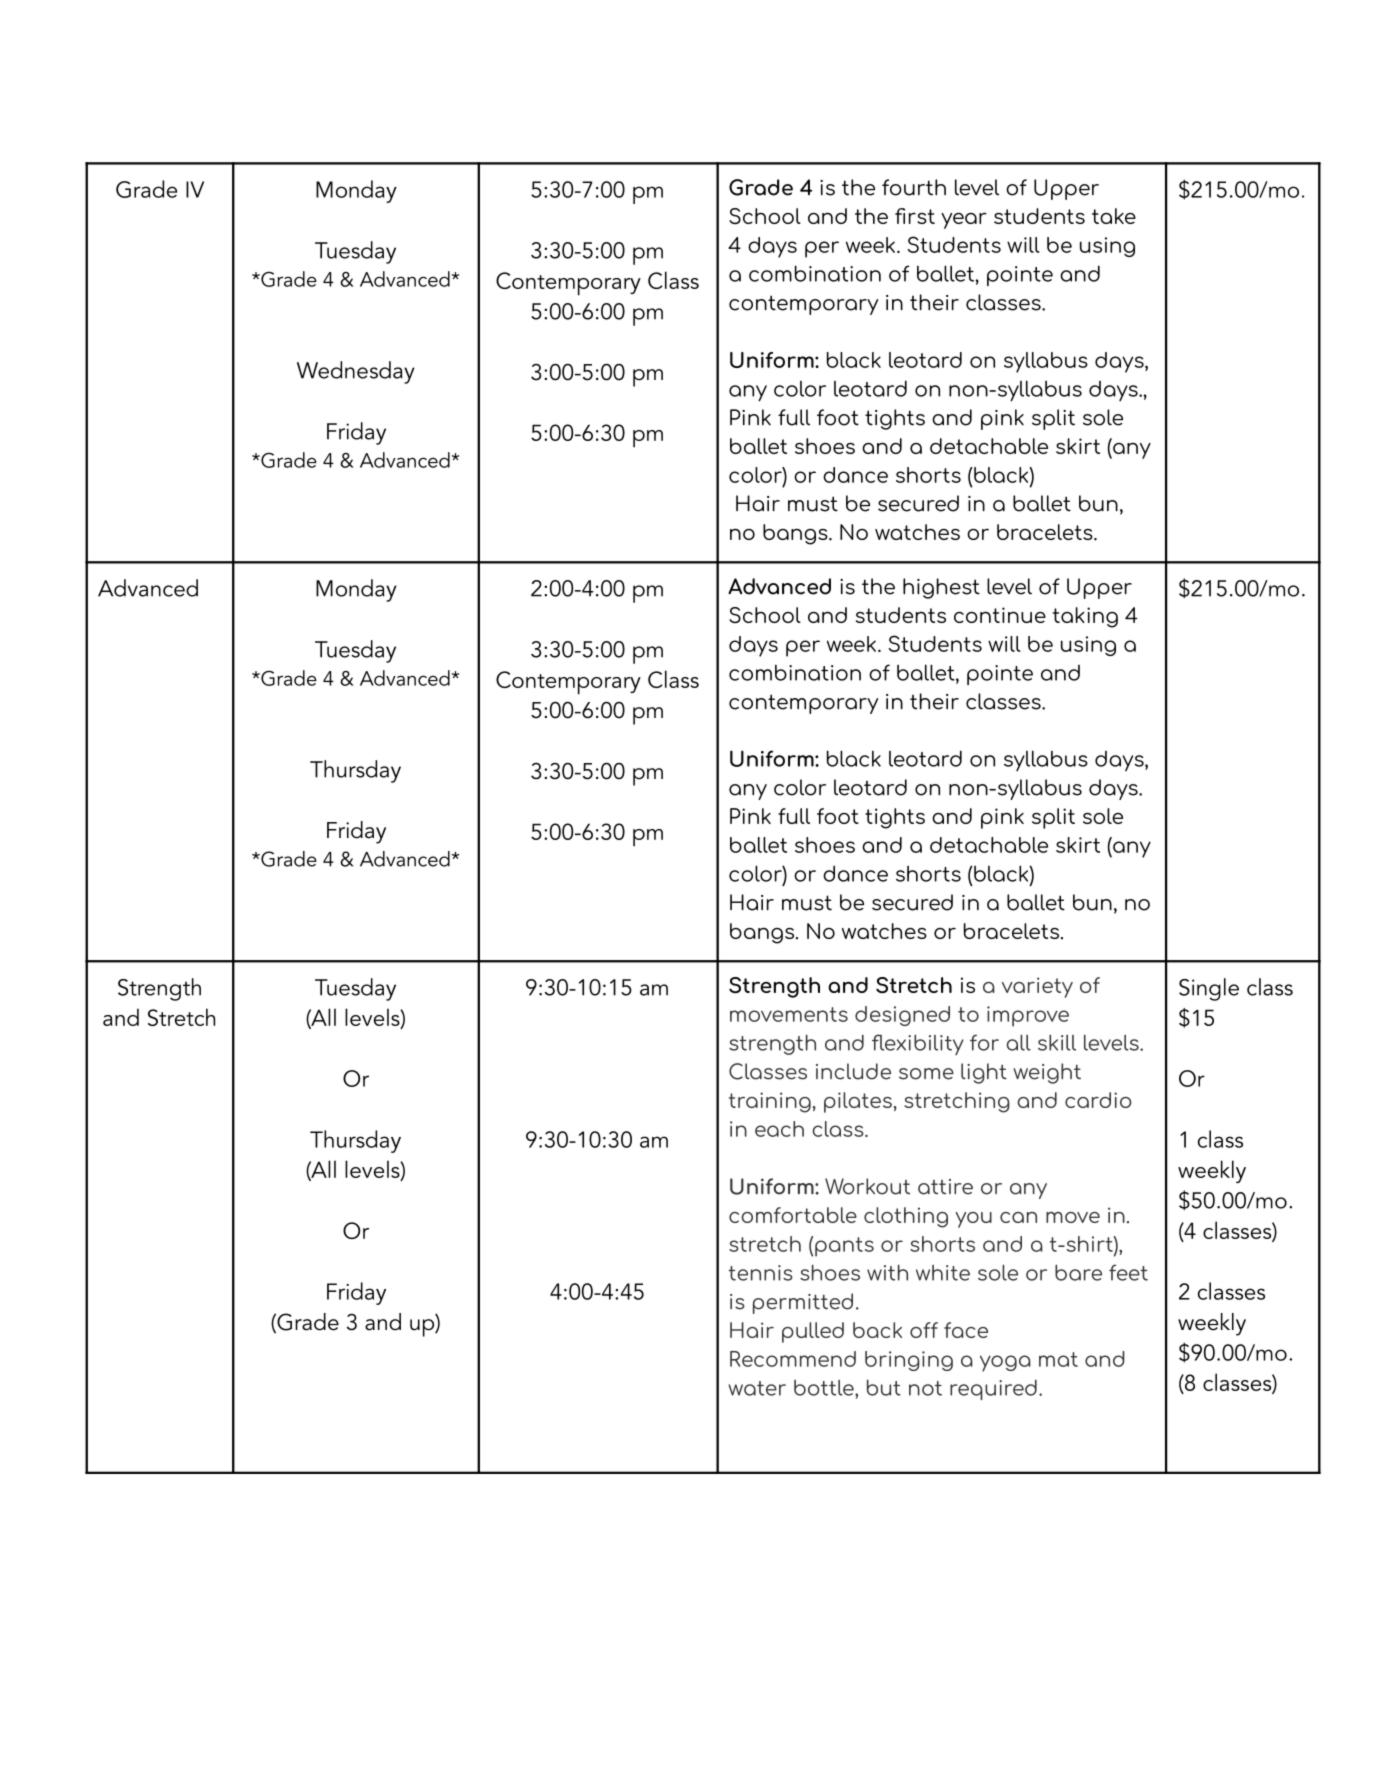 This document has width=1379, height=1785. Describe the element at coordinates (1037, 987) in the document. I see `variety` at that location.
